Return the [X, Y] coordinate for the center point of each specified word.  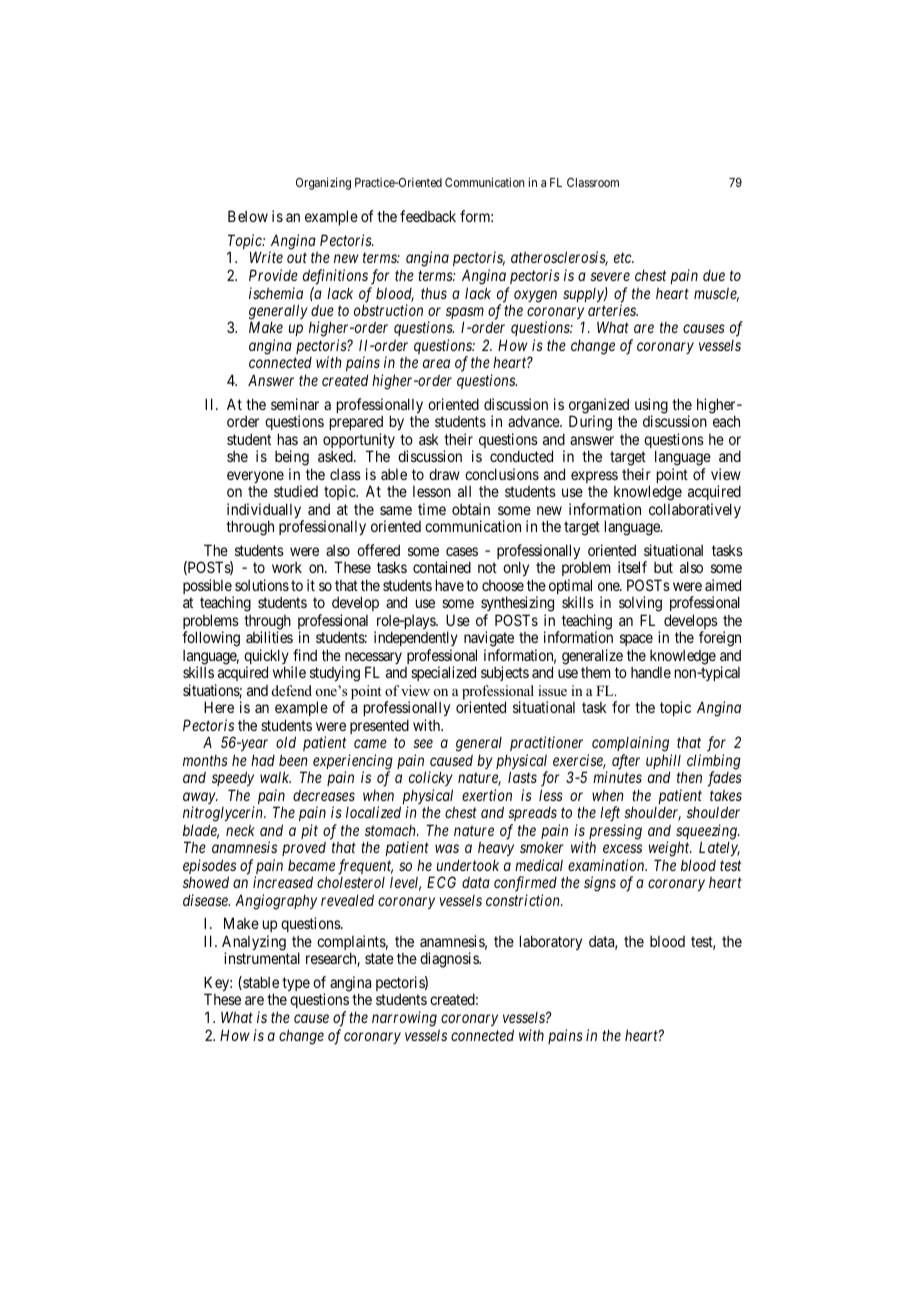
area [436, 364]
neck [240, 830]
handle [651, 672]
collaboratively [695, 510]
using [651, 407]
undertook [468, 865]
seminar [295, 404]
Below [248, 216]
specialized [443, 673]
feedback [428, 216]
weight [670, 849]
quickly [266, 658]
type [296, 984]
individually [265, 512]
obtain [471, 509]
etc [624, 258]
